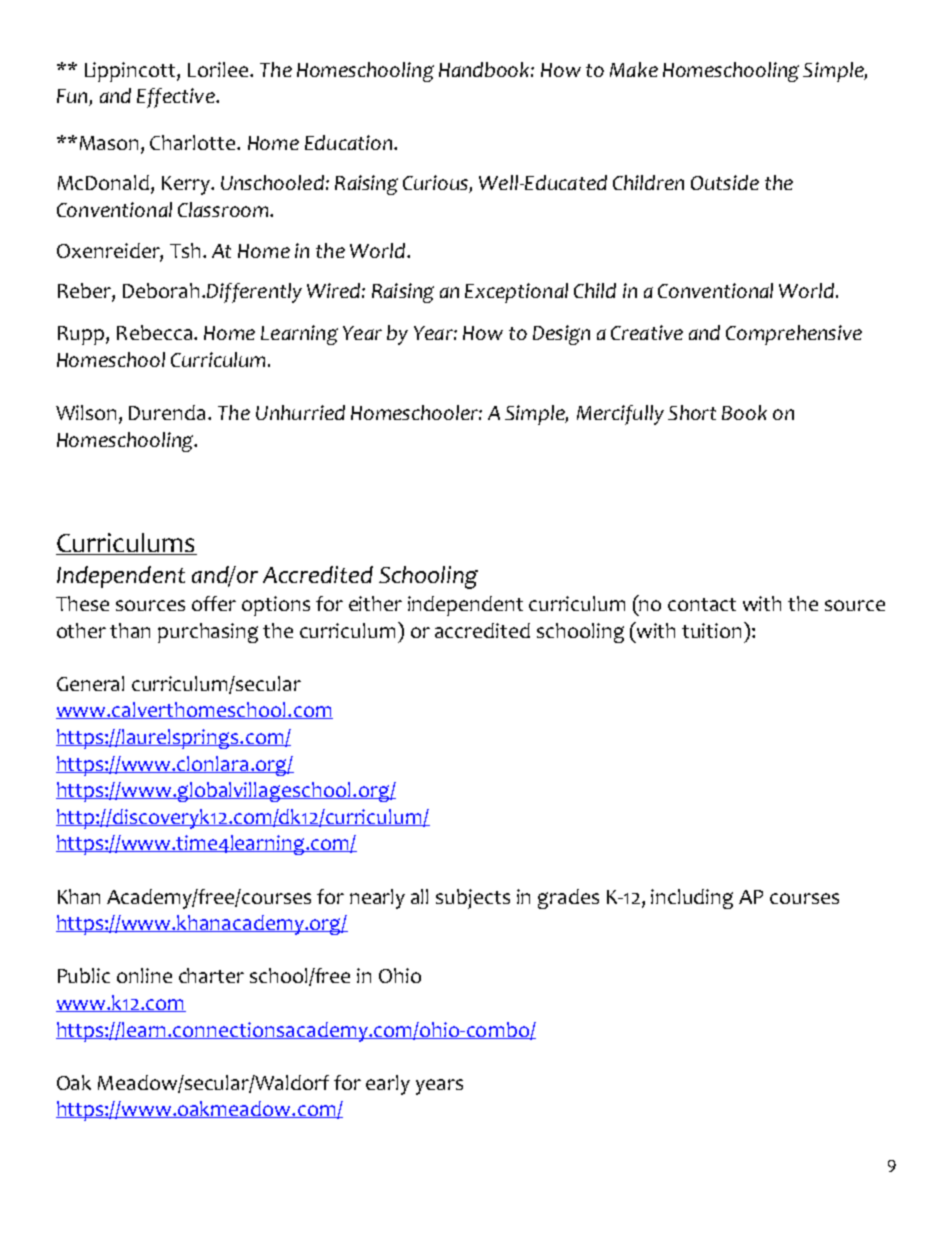  What do you see at coordinates (713, 630) in the page?
I see `tuition` at bounding box center [713, 630].
